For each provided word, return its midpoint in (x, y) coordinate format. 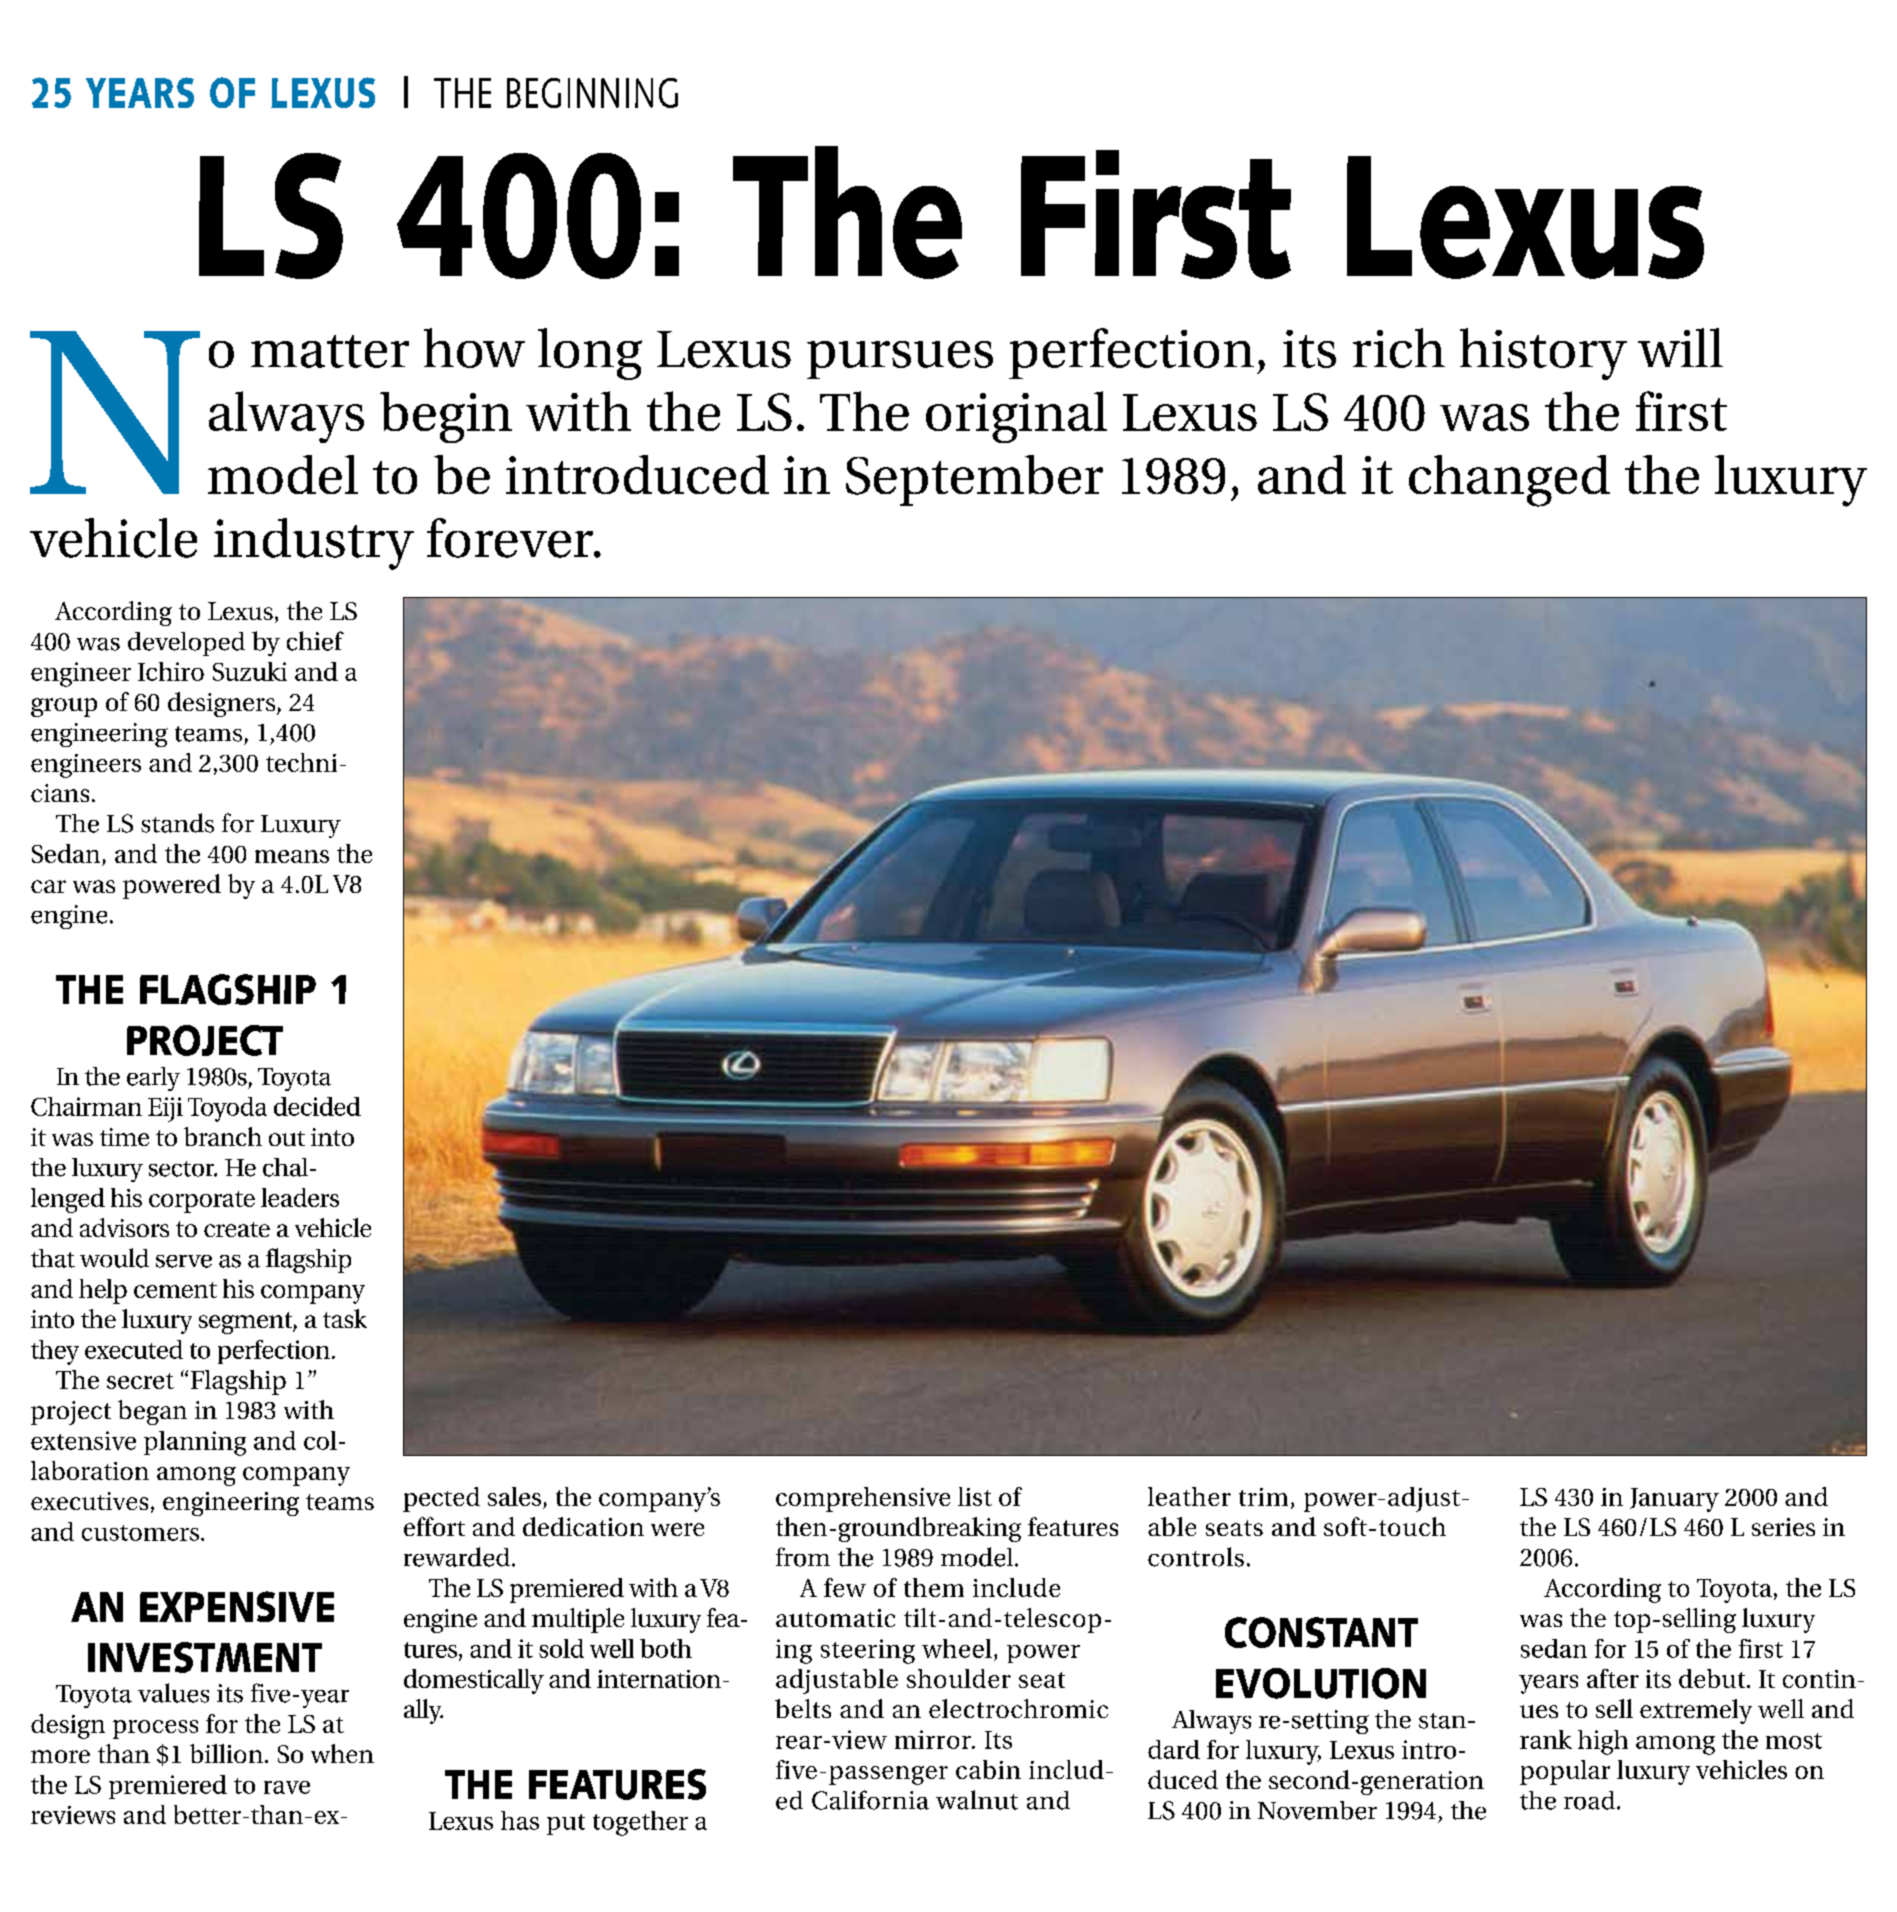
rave (287, 1787)
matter (330, 351)
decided (317, 1106)
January (1674, 1500)
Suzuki (250, 671)
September (974, 480)
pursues (900, 360)
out (287, 1138)
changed (1509, 481)
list (975, 1496)
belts (803, 1708)
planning (195, 1443)
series (1783, 1527)
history (1543, 354)
